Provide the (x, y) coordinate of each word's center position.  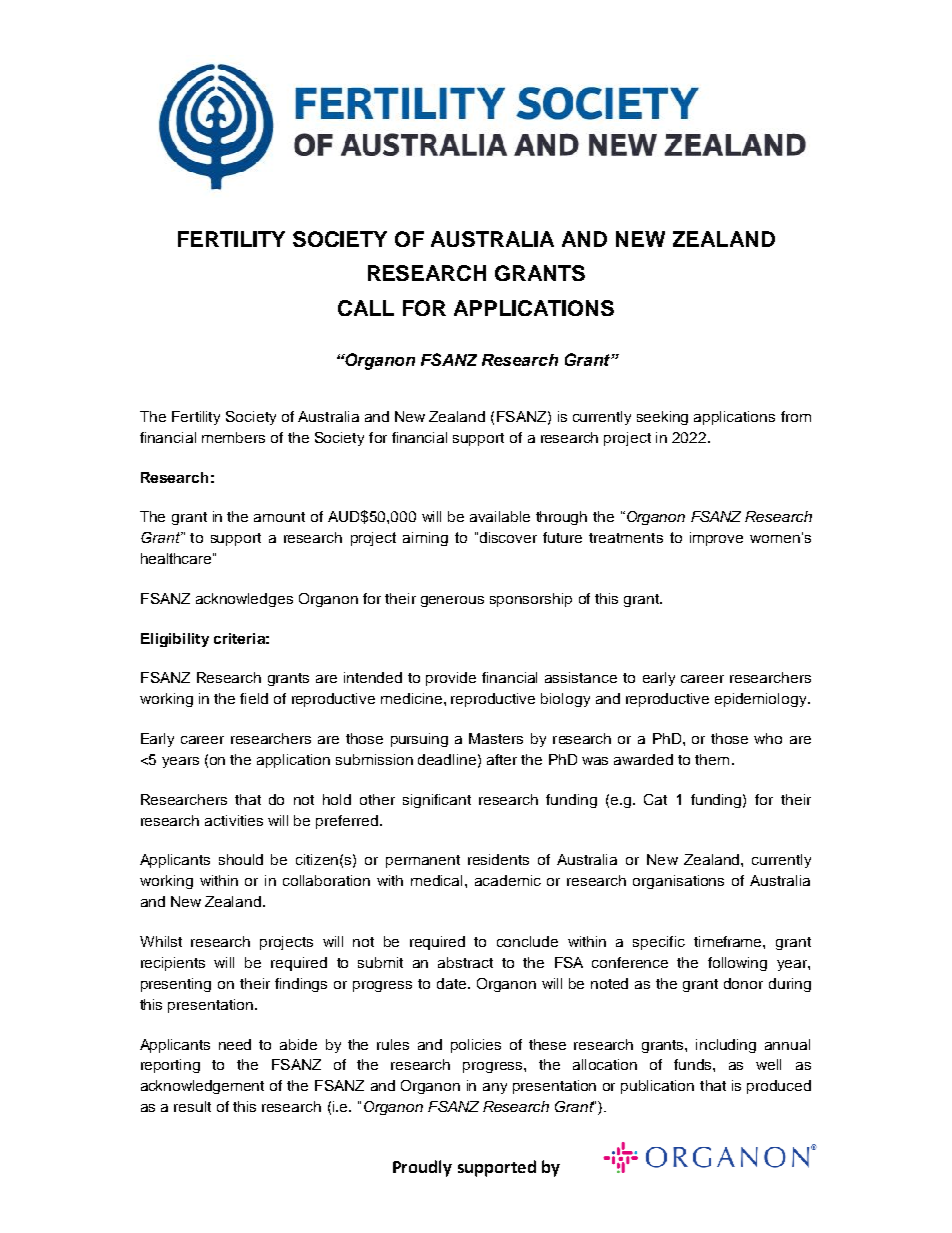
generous (452, 601)
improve (716, 539)
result (192, 1106)
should (241, 859)
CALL (366, 308)
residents (498, 859)
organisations (678, 882)
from (796, 416)
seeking (662, 418)
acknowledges (244, 600)
